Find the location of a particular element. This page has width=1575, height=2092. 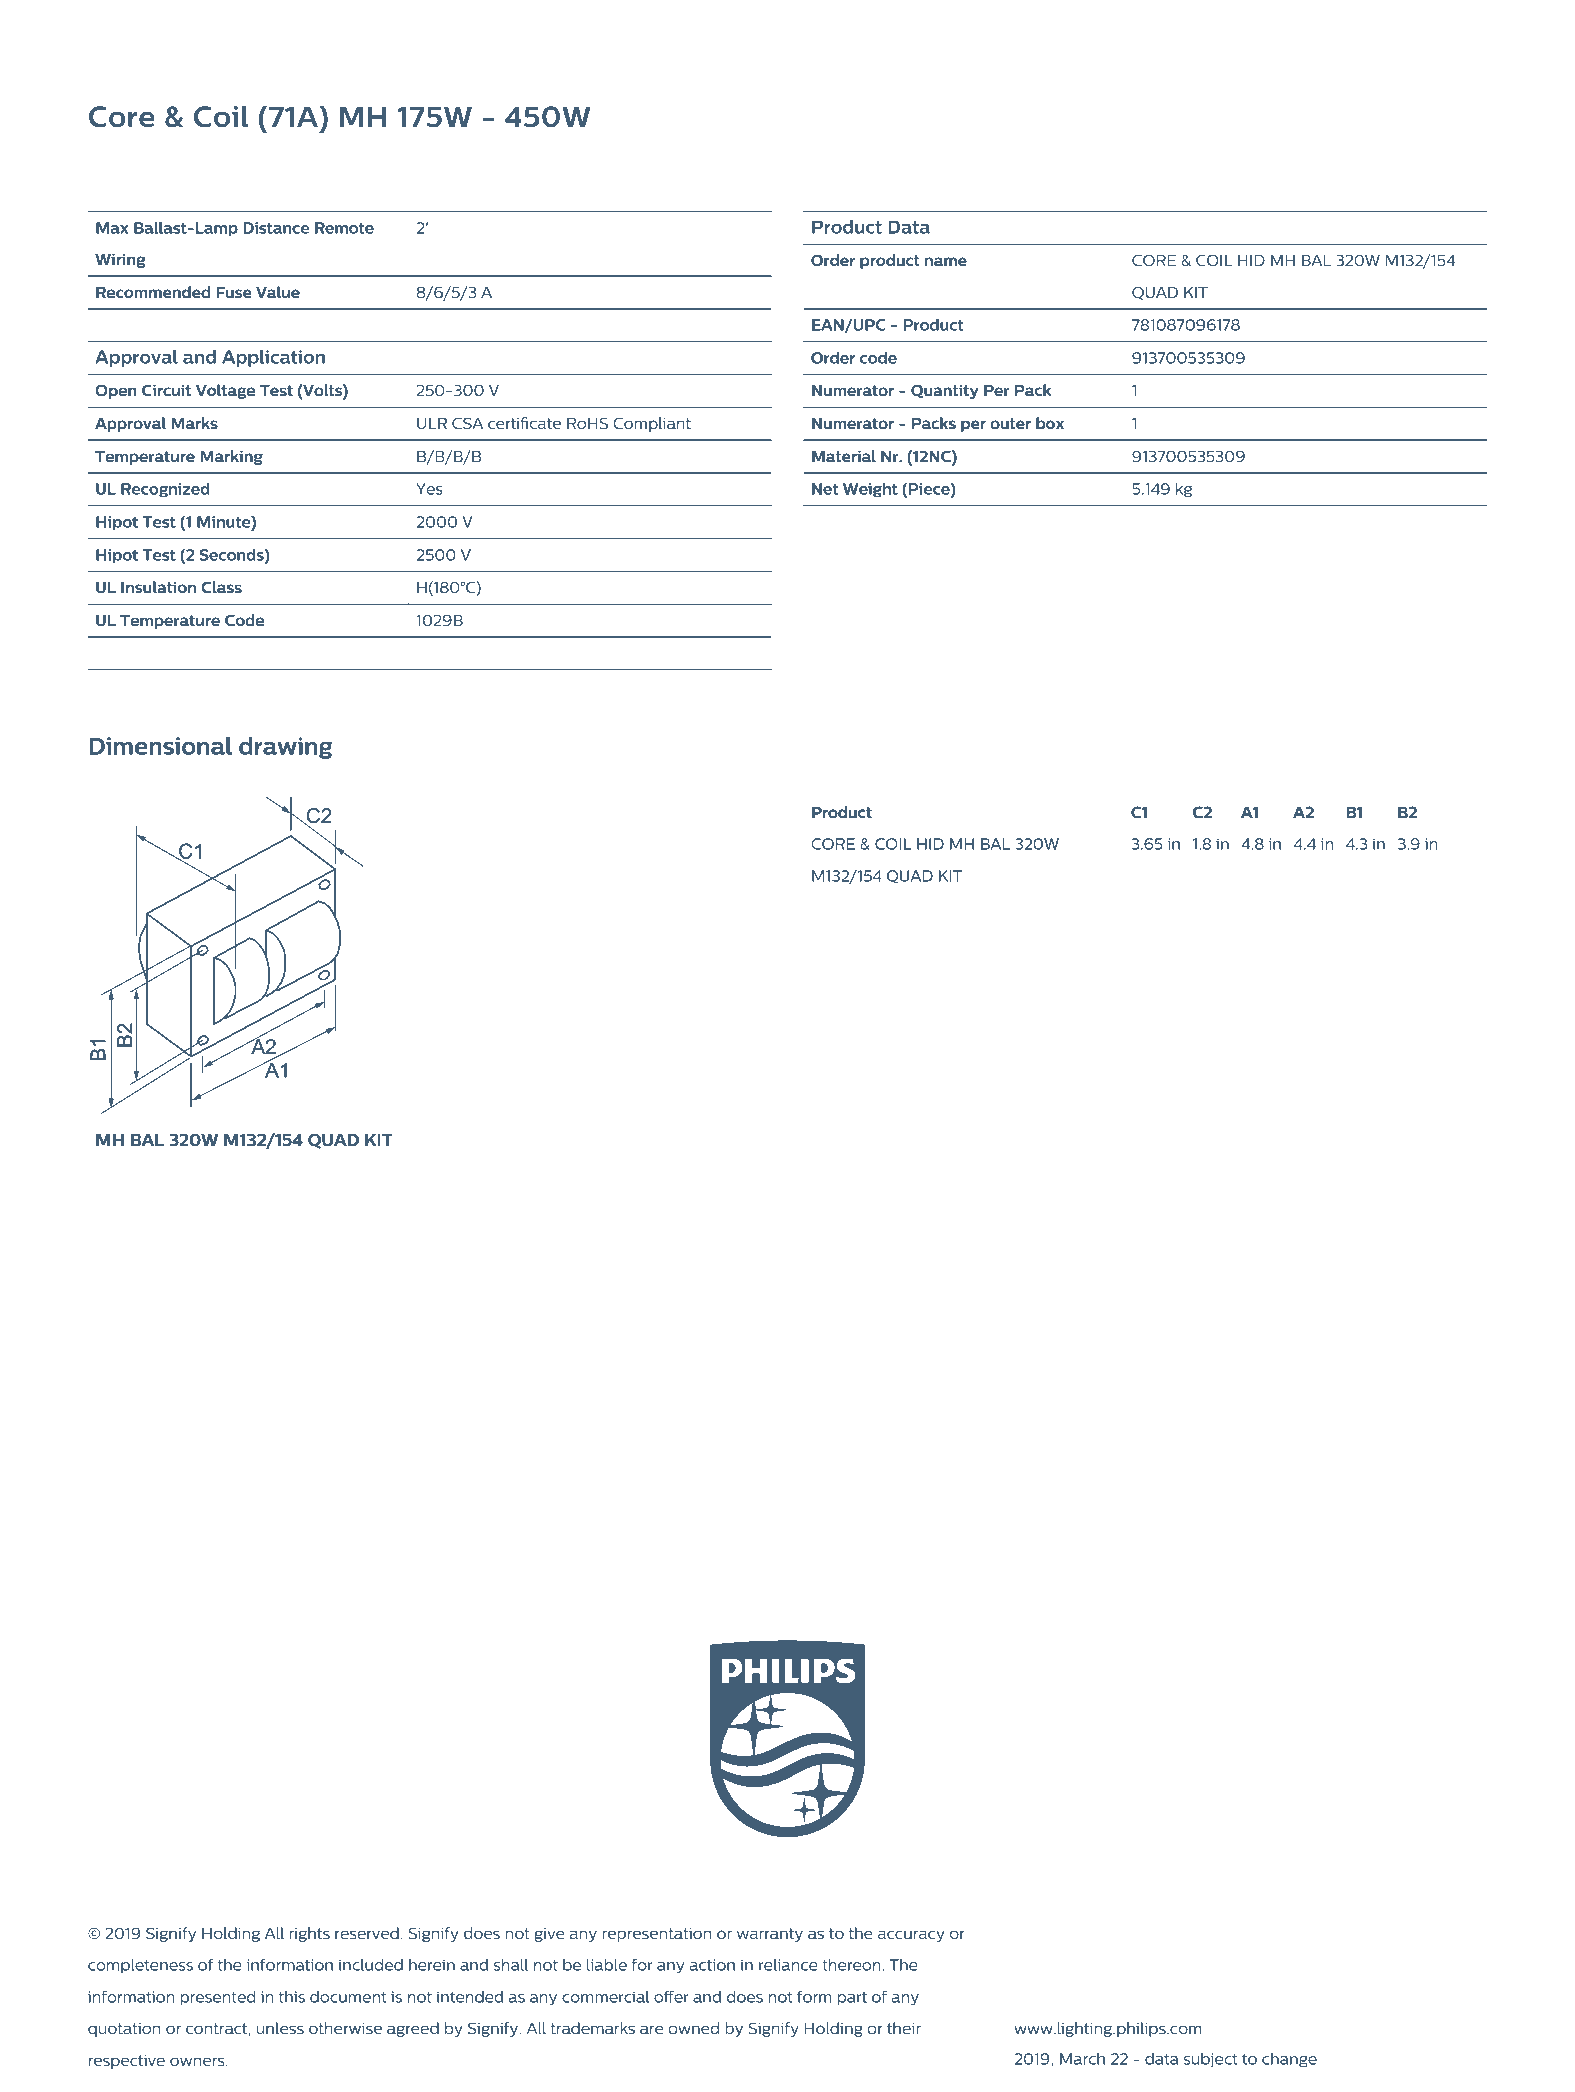

rights is located at coordinates (309, 1934).
